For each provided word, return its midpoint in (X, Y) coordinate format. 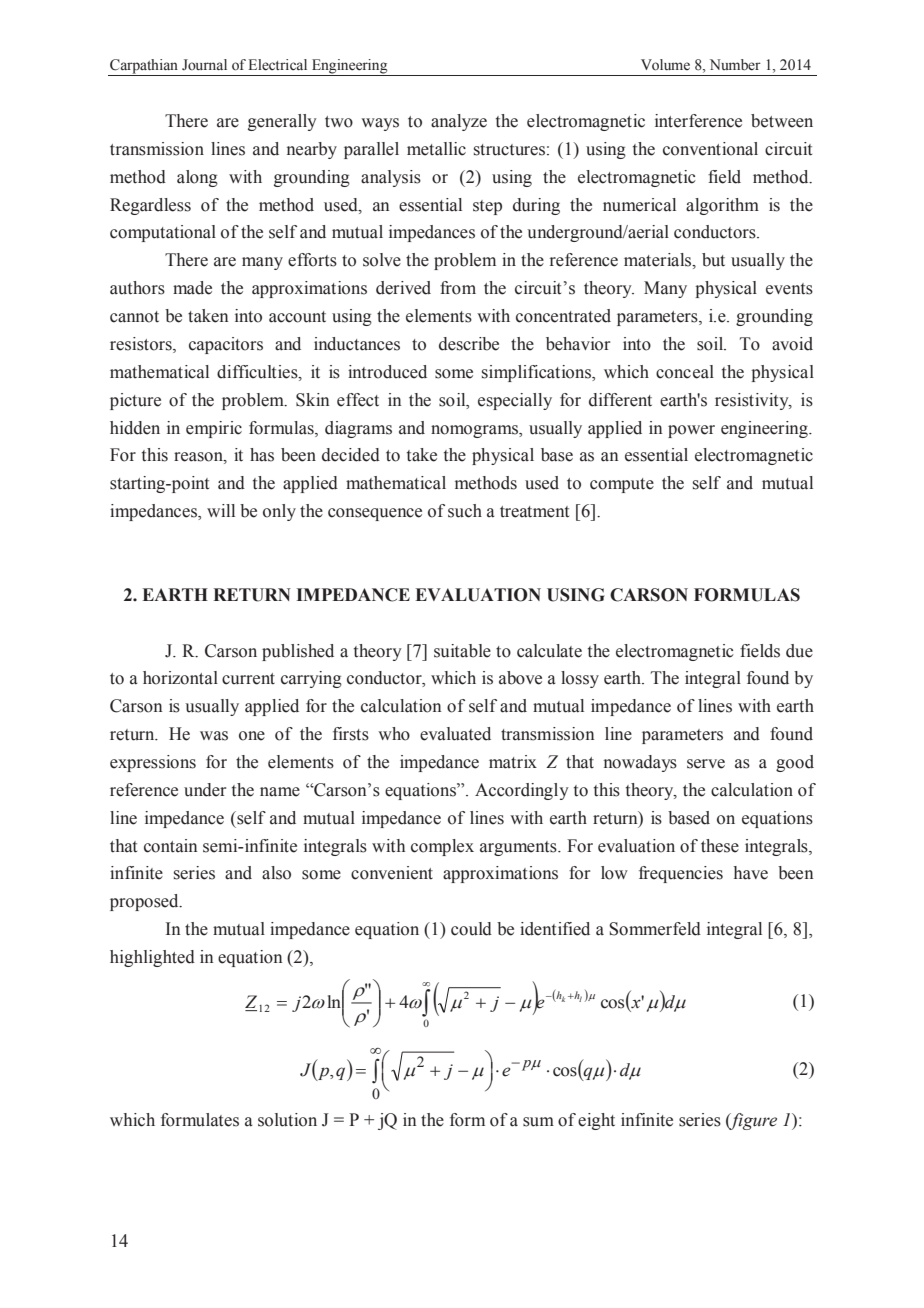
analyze (459, 122)
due (799, 651)
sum (538, 1122)
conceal (685, 372)
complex (442, 847)
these (720, 846)
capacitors (226, 345)
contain (170, 846)
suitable (462, 651)
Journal (204, 65)
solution (287, 1120)
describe (469, 344)
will (221, 510)
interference (698, 121)
